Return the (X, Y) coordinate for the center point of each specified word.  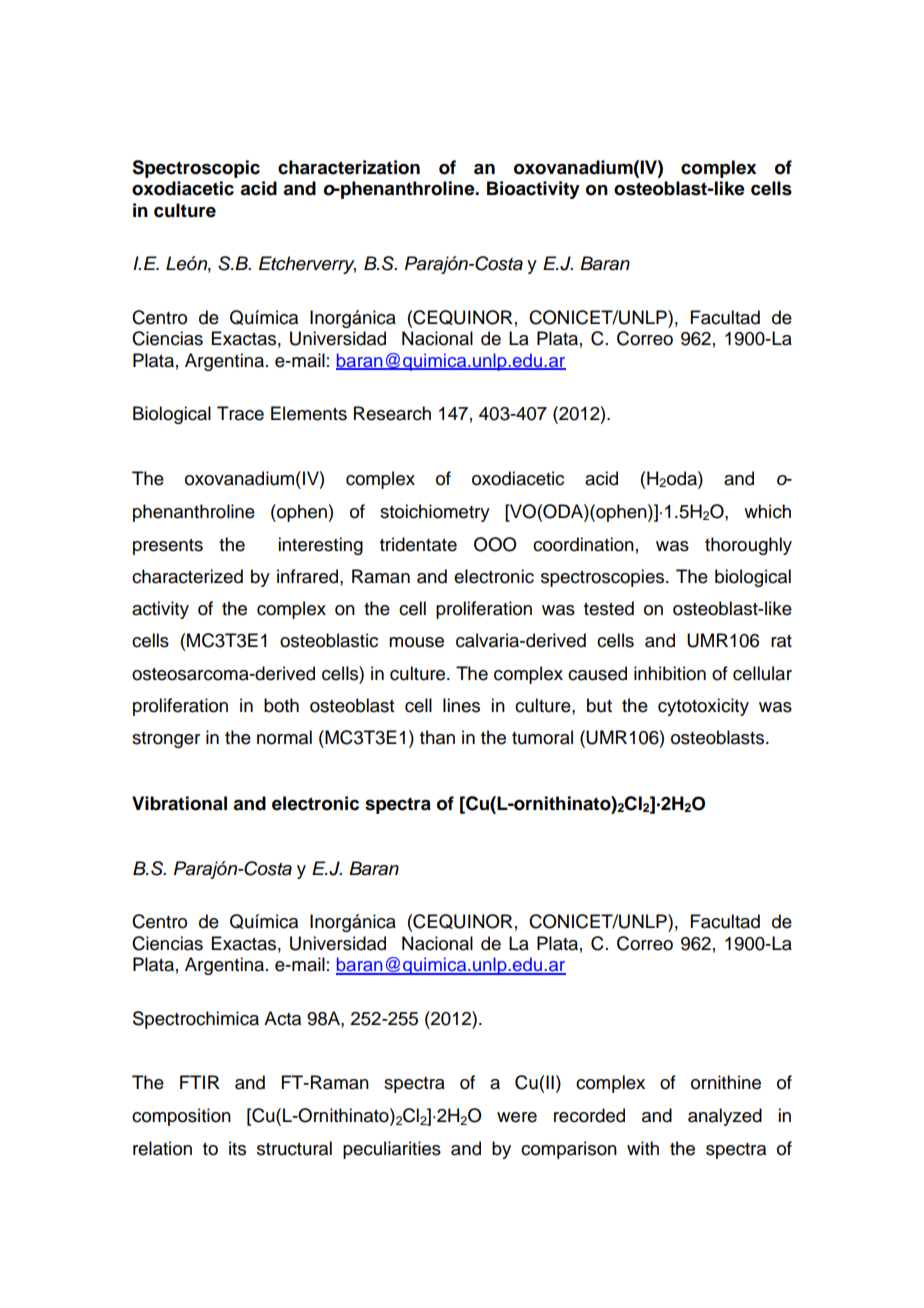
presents (168, 547)
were (517, 1117)
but (599, 705)
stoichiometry (435, 513)
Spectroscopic (196, 169)
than (437, 737)
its (237, 1148)
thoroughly (748, 546)
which (767, 511)
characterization (349, 167)
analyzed (725, 1117)
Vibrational (179, 803)
